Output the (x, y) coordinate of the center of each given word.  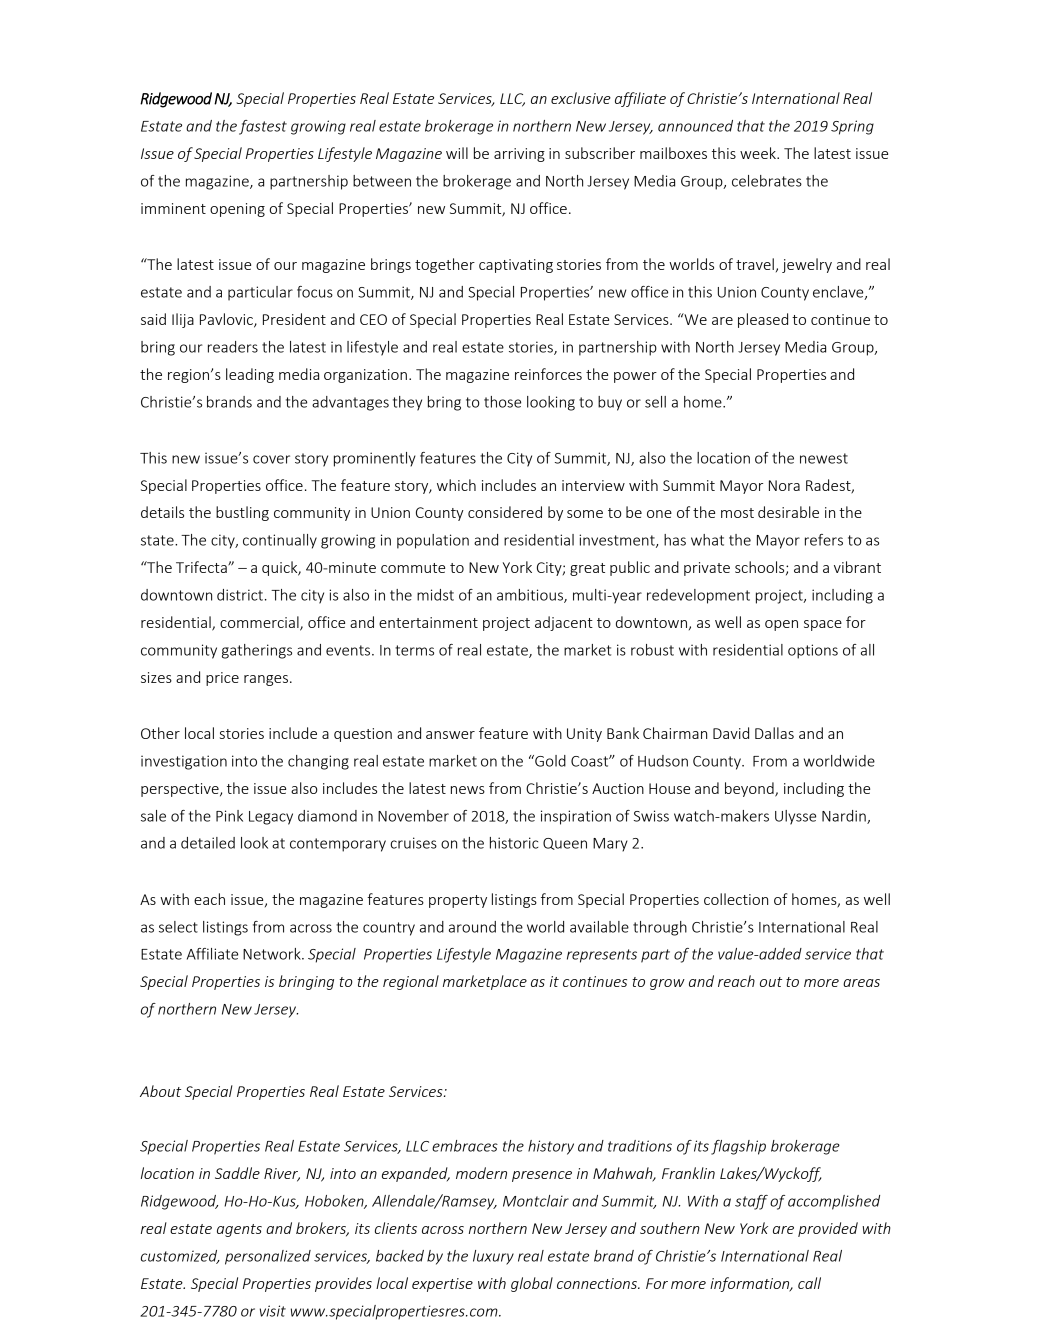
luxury (493, 1257)
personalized (268, 1257)
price (222, 679)
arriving (519, 155)
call (809, 1283)
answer (450, 735)
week (759, 153)
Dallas (774, 733)
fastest (263, 127)
